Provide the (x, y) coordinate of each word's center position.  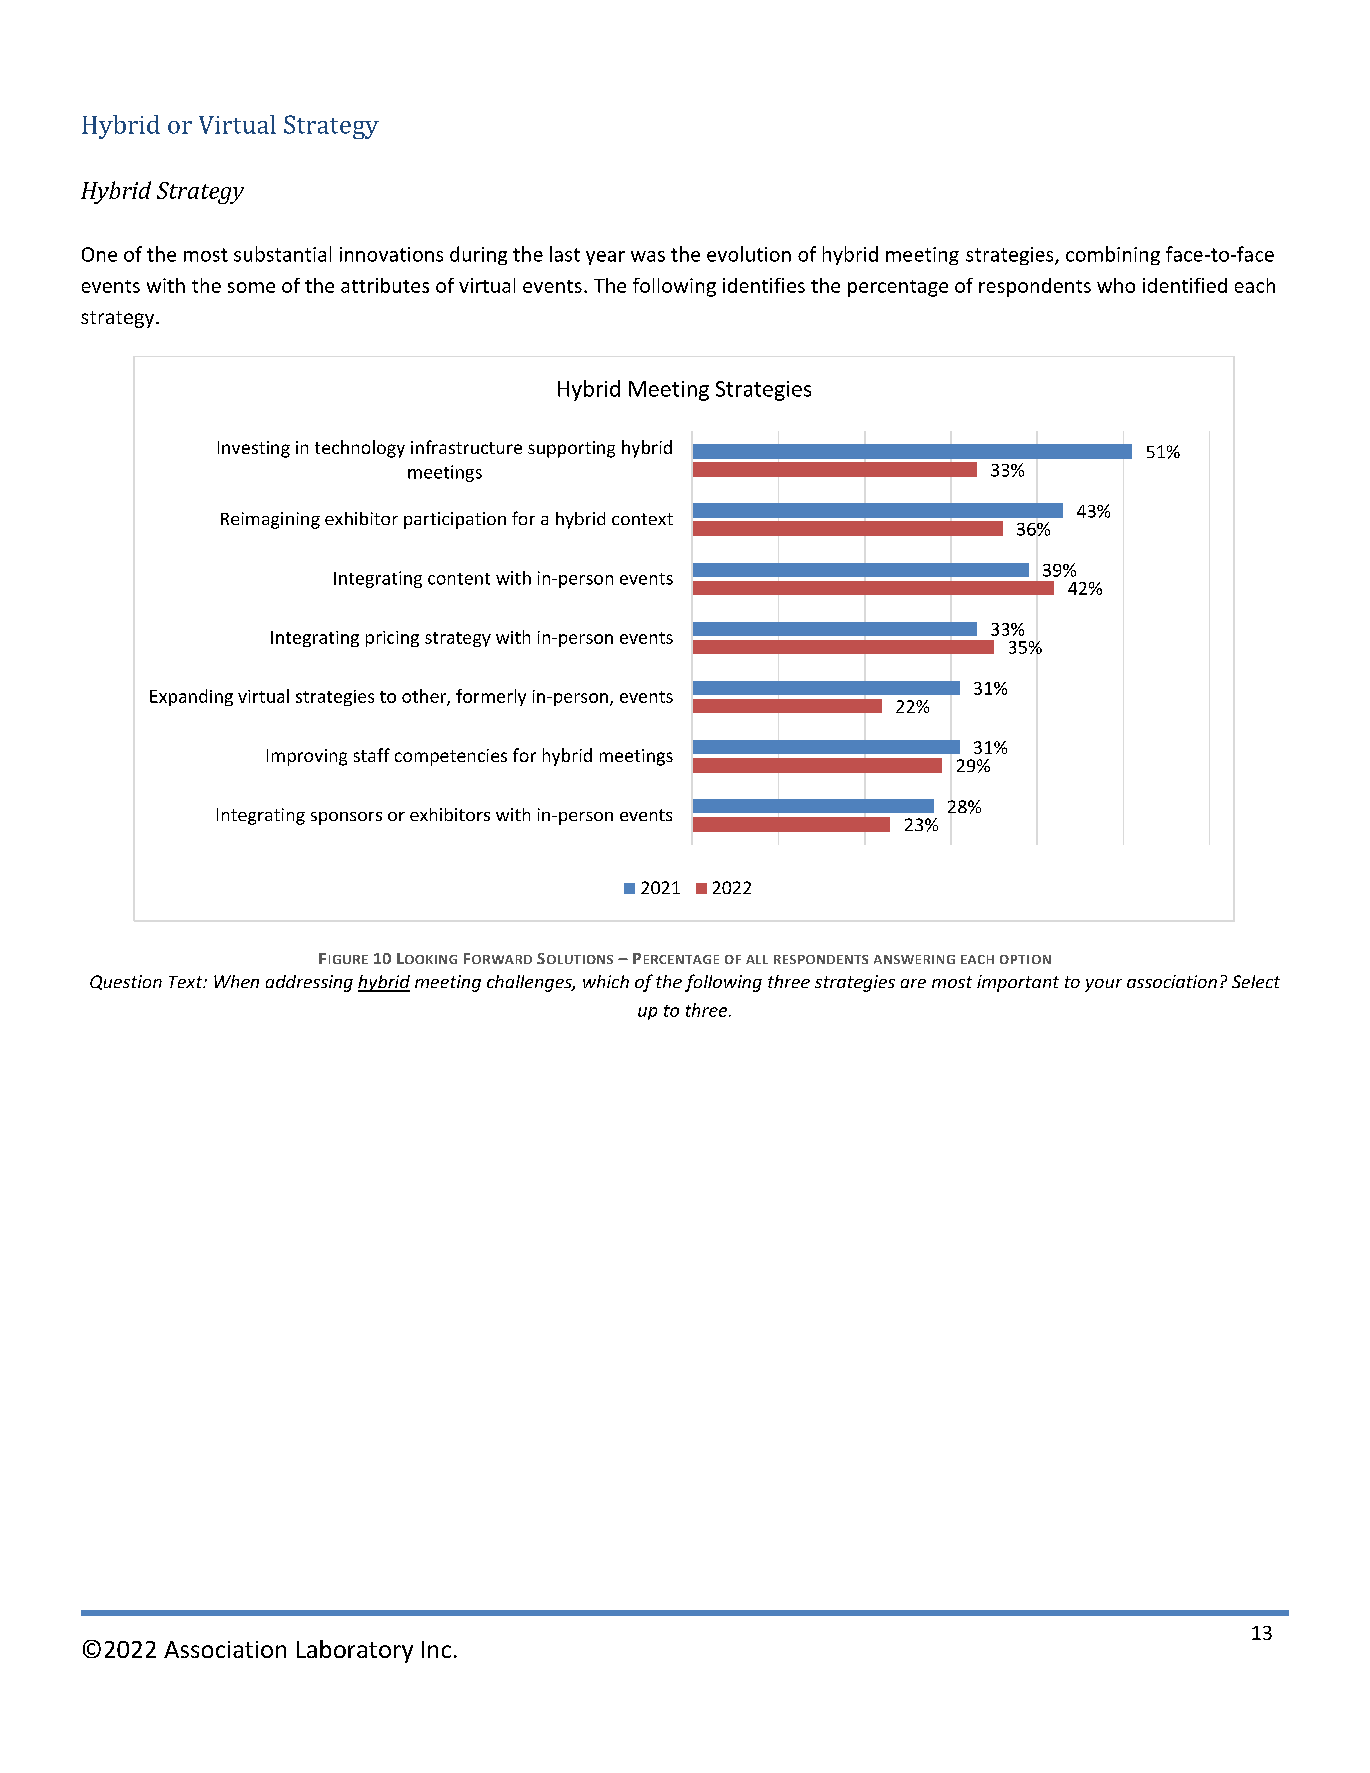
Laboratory (355, 1651)
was (648, 256)
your (1103, 985)
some (251, 287)
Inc (436, 1649)
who (1116, 285)
